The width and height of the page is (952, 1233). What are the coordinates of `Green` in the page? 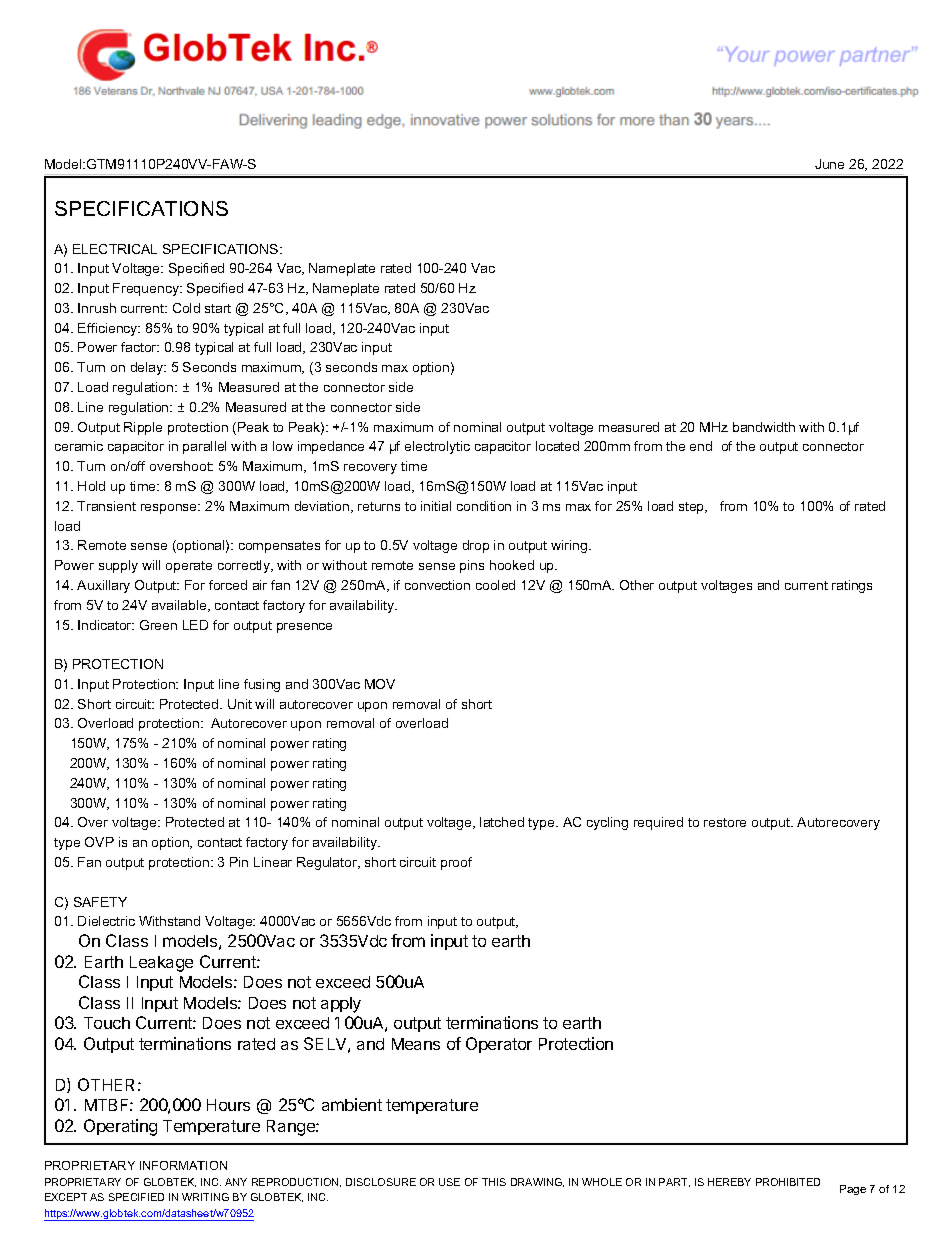 It's located at (158, 625).
